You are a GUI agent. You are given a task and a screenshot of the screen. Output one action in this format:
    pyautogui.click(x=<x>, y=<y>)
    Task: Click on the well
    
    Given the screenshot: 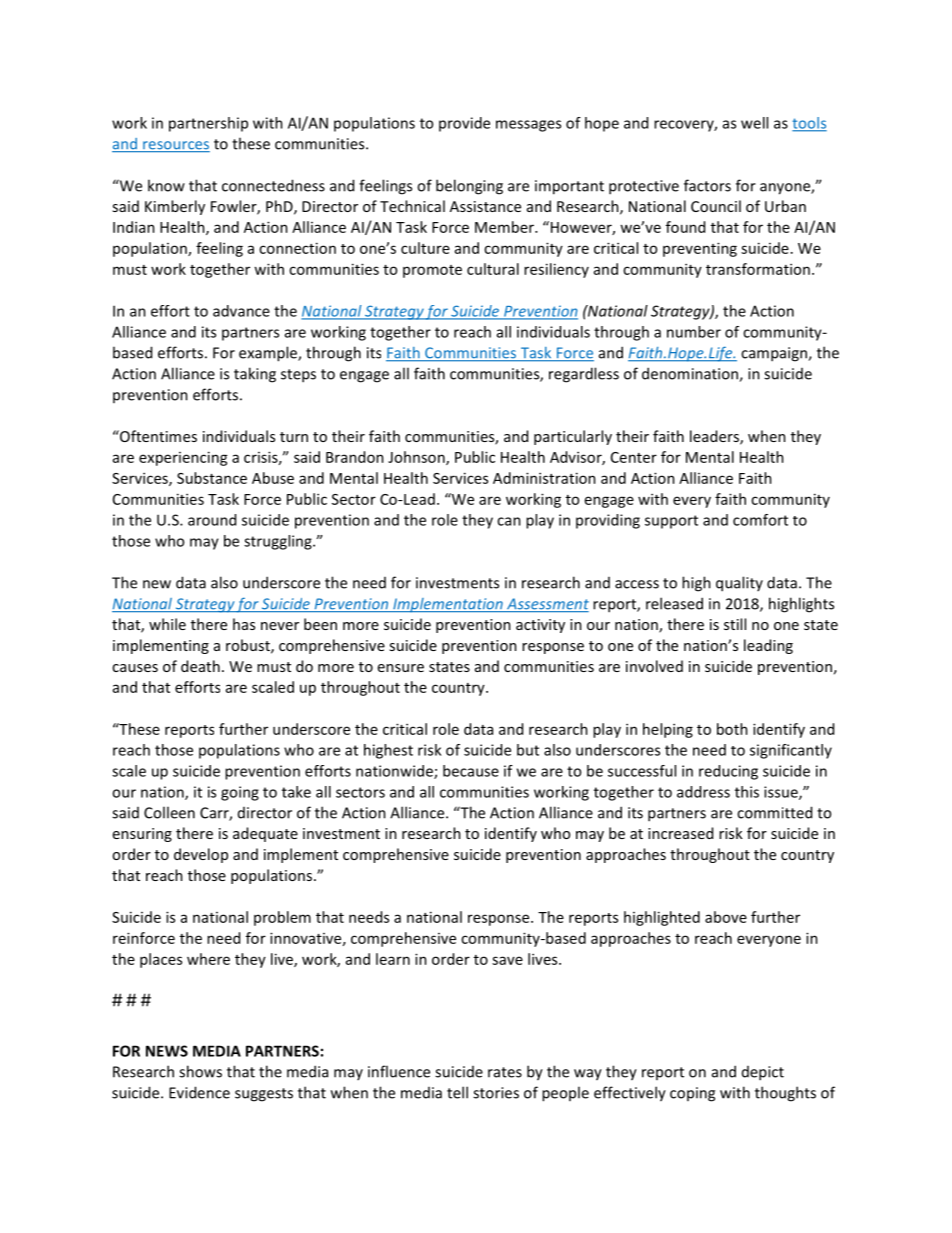 What is the action you would take?
    pyautogui.click(x=754, y=123)
